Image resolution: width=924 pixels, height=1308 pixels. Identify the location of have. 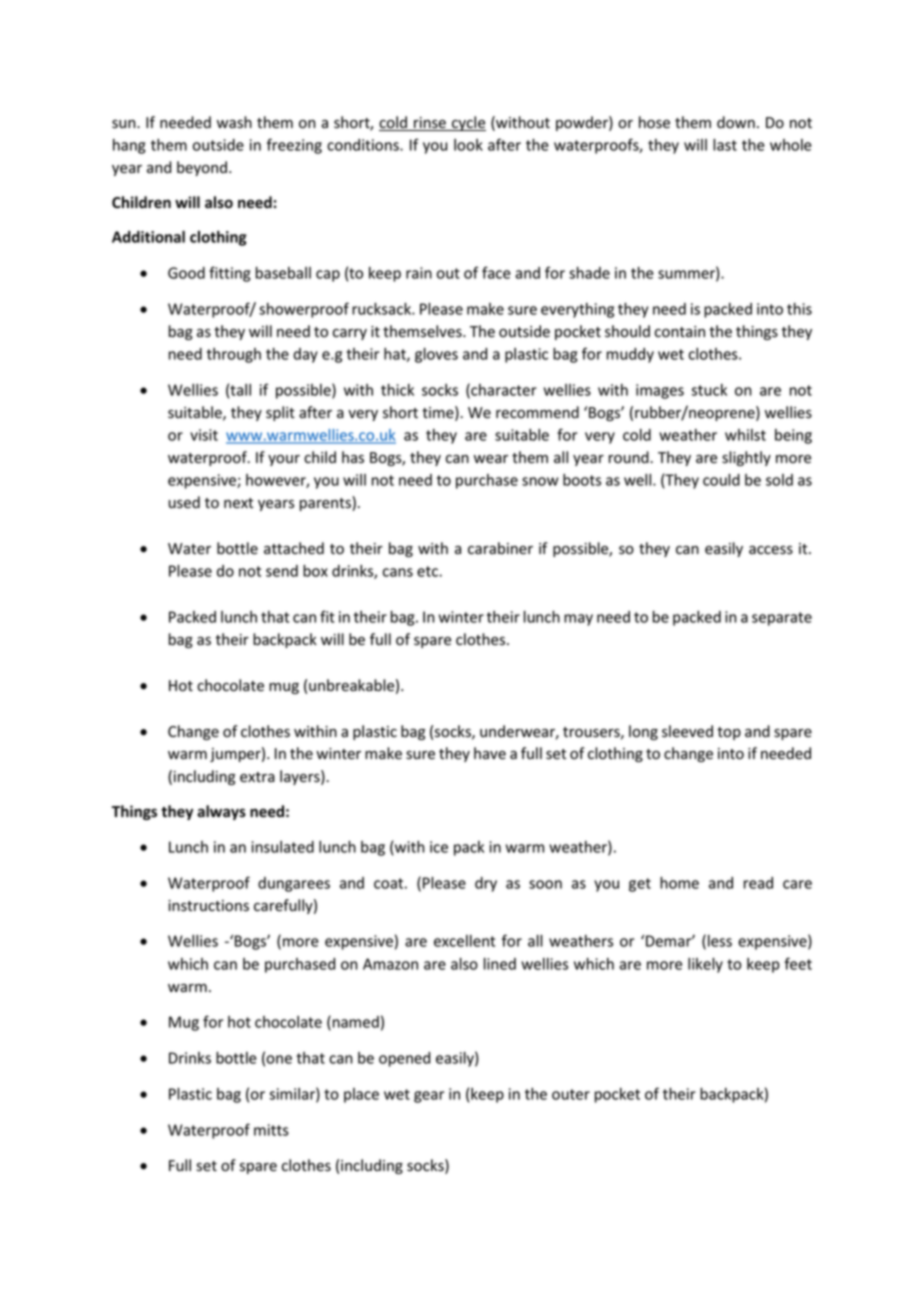
(490, 753).
